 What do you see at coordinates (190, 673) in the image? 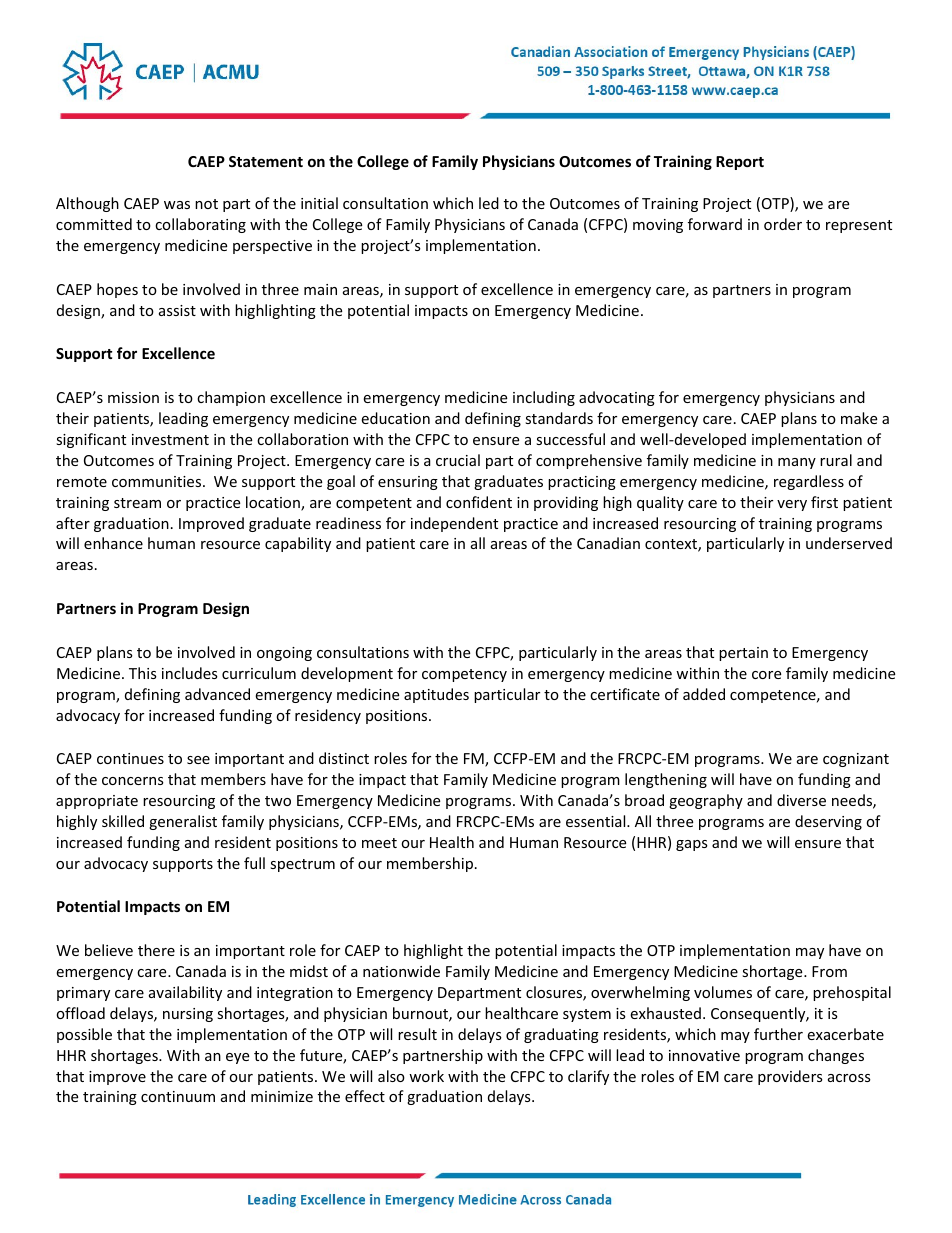
I see `includes` at bounding box center [190, 673].
